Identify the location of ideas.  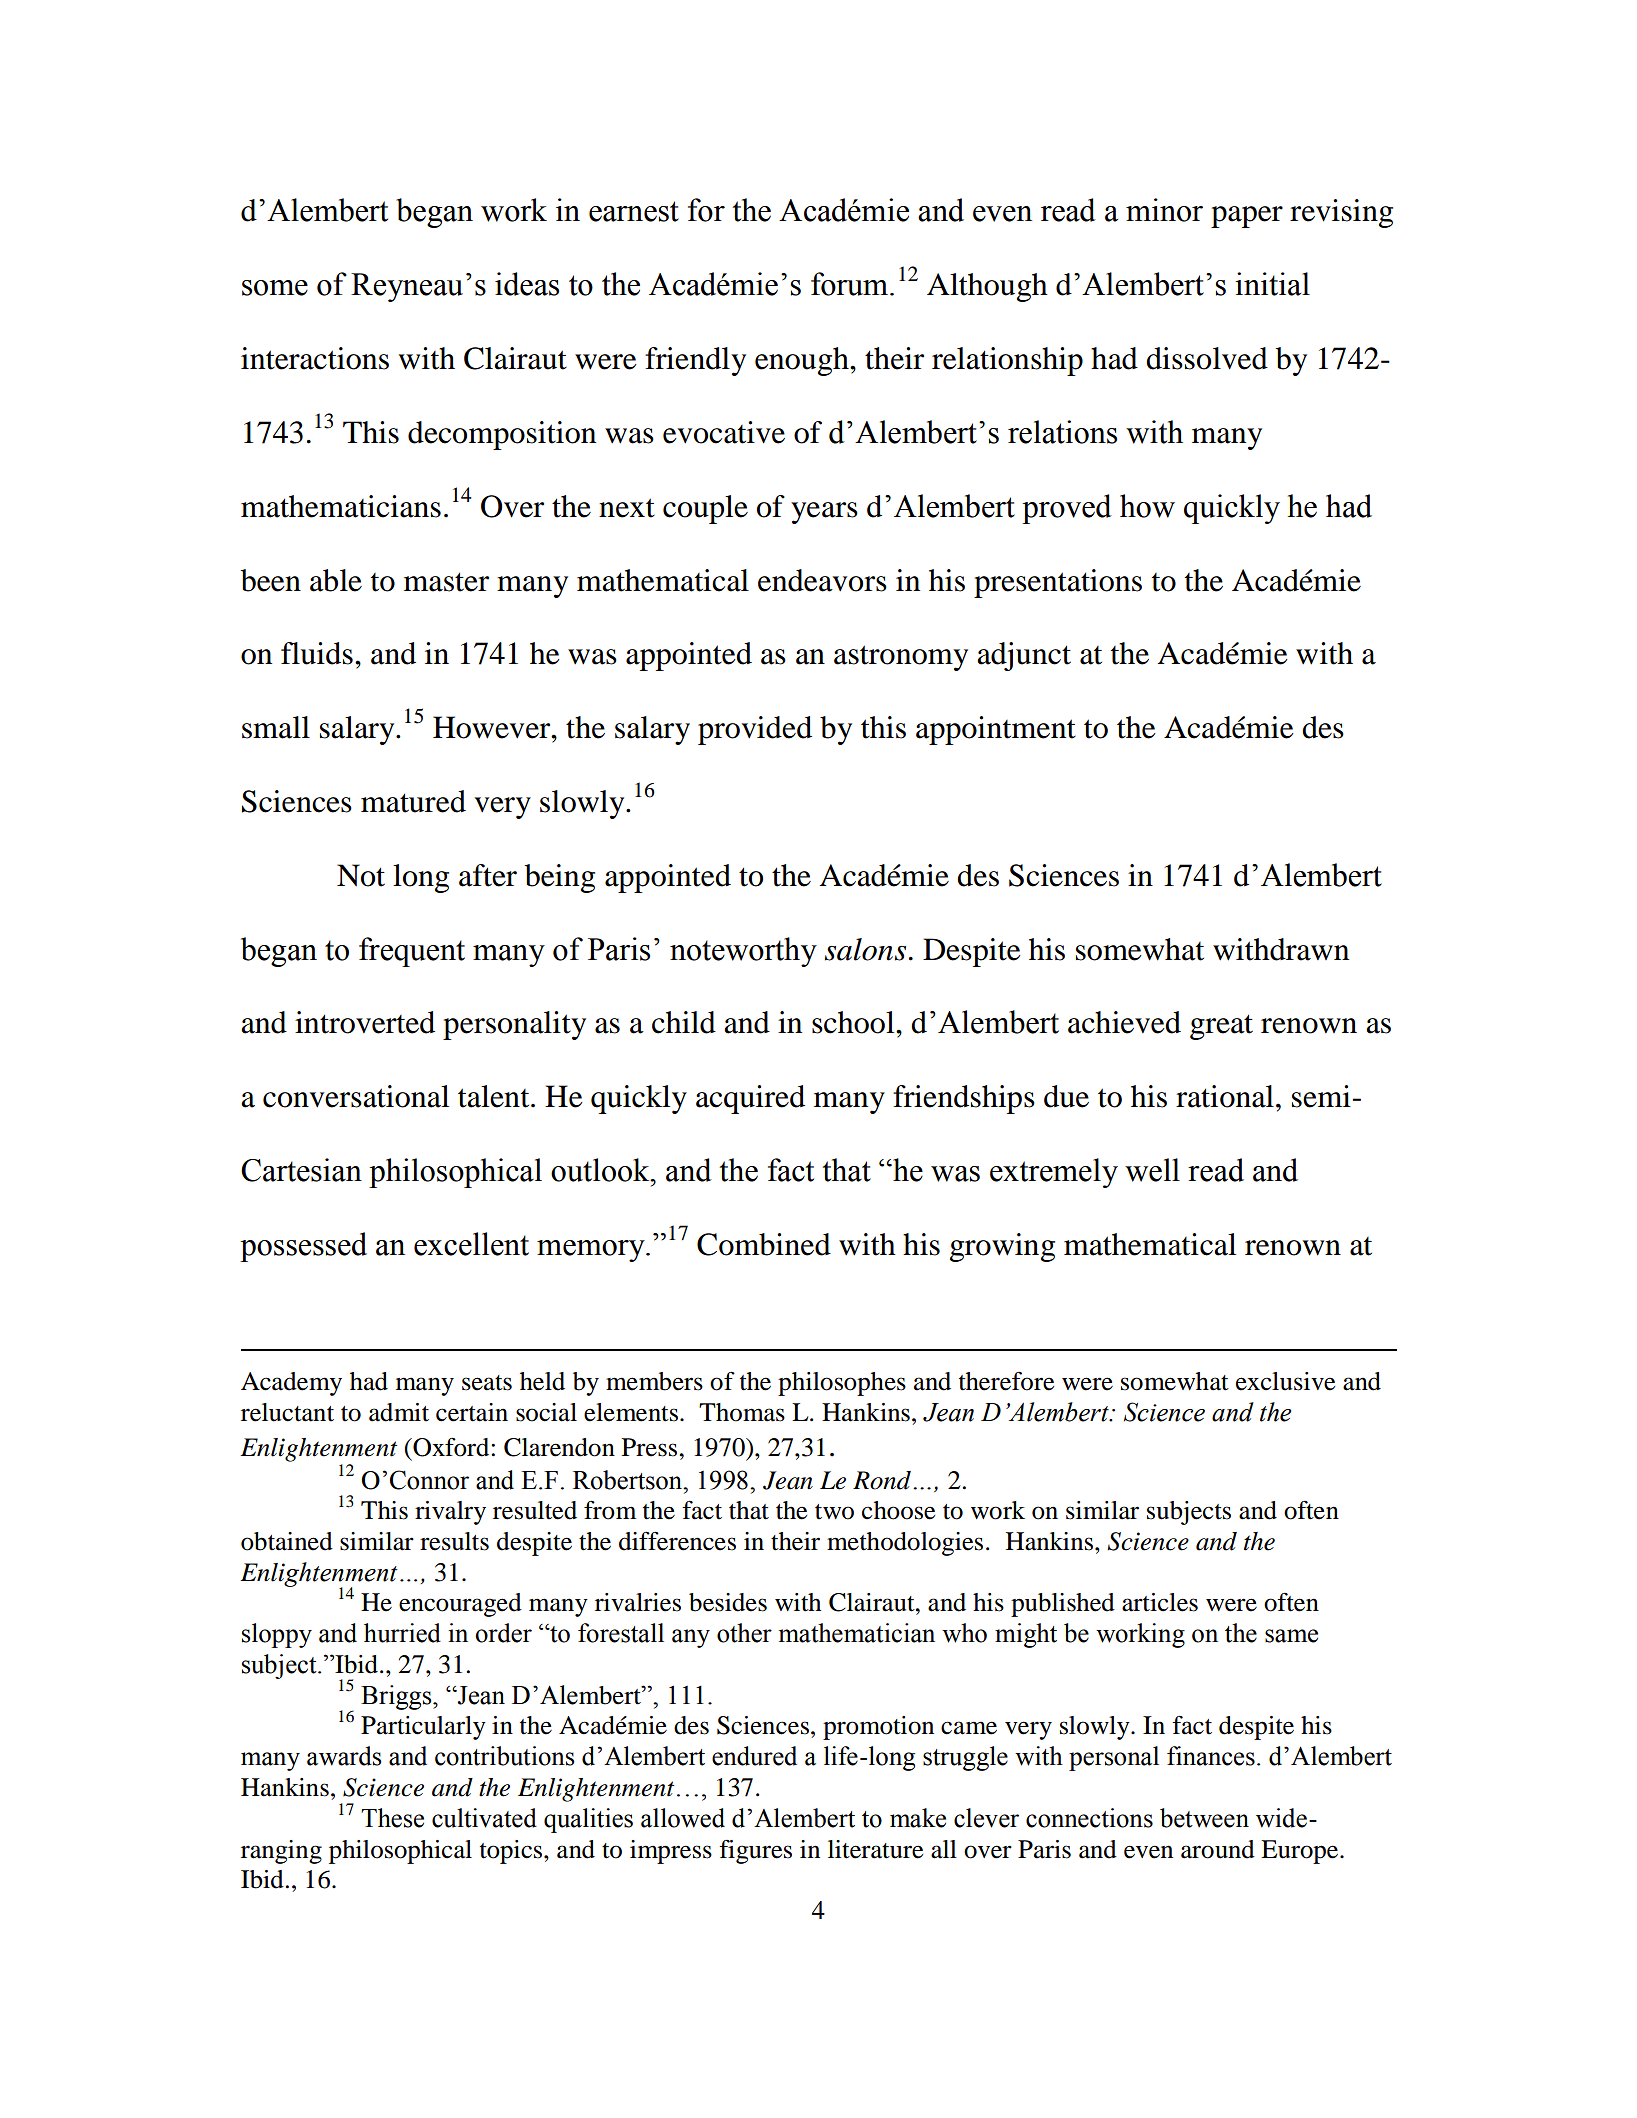
(527, 284).
